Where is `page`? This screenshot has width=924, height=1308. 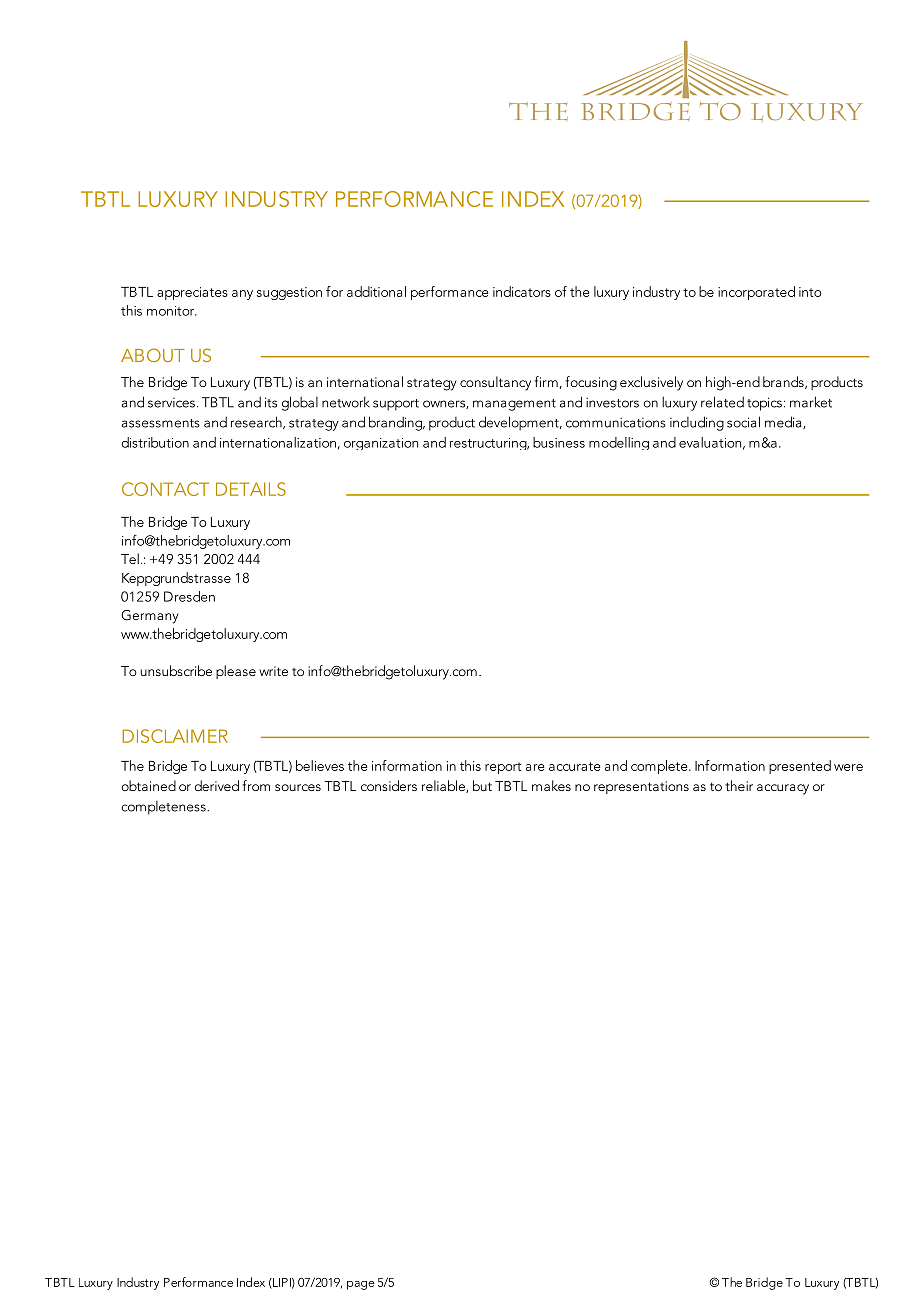 page is located at coordinates (361, 1285).
